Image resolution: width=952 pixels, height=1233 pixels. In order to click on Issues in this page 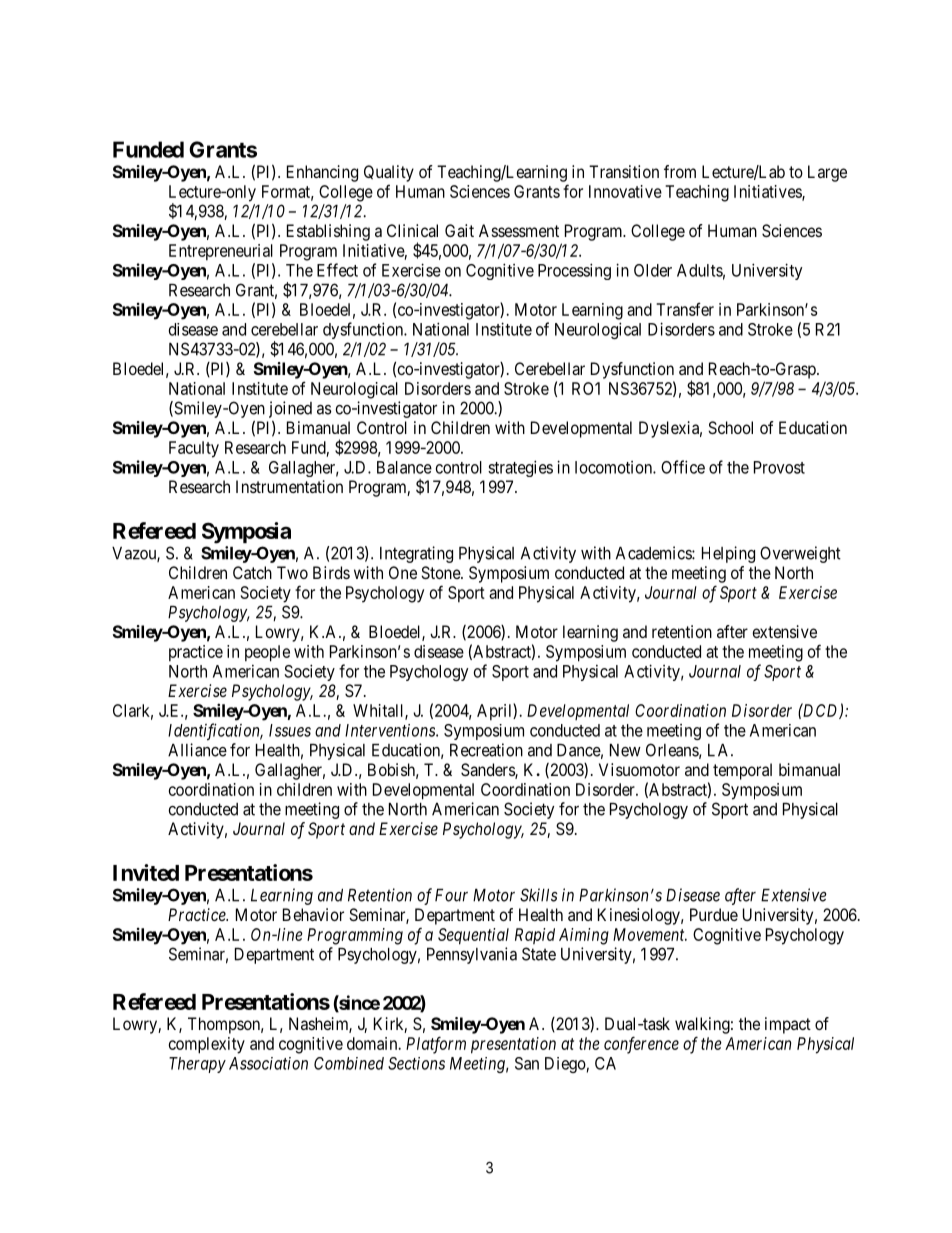, I will do `click(290, 730)`.
